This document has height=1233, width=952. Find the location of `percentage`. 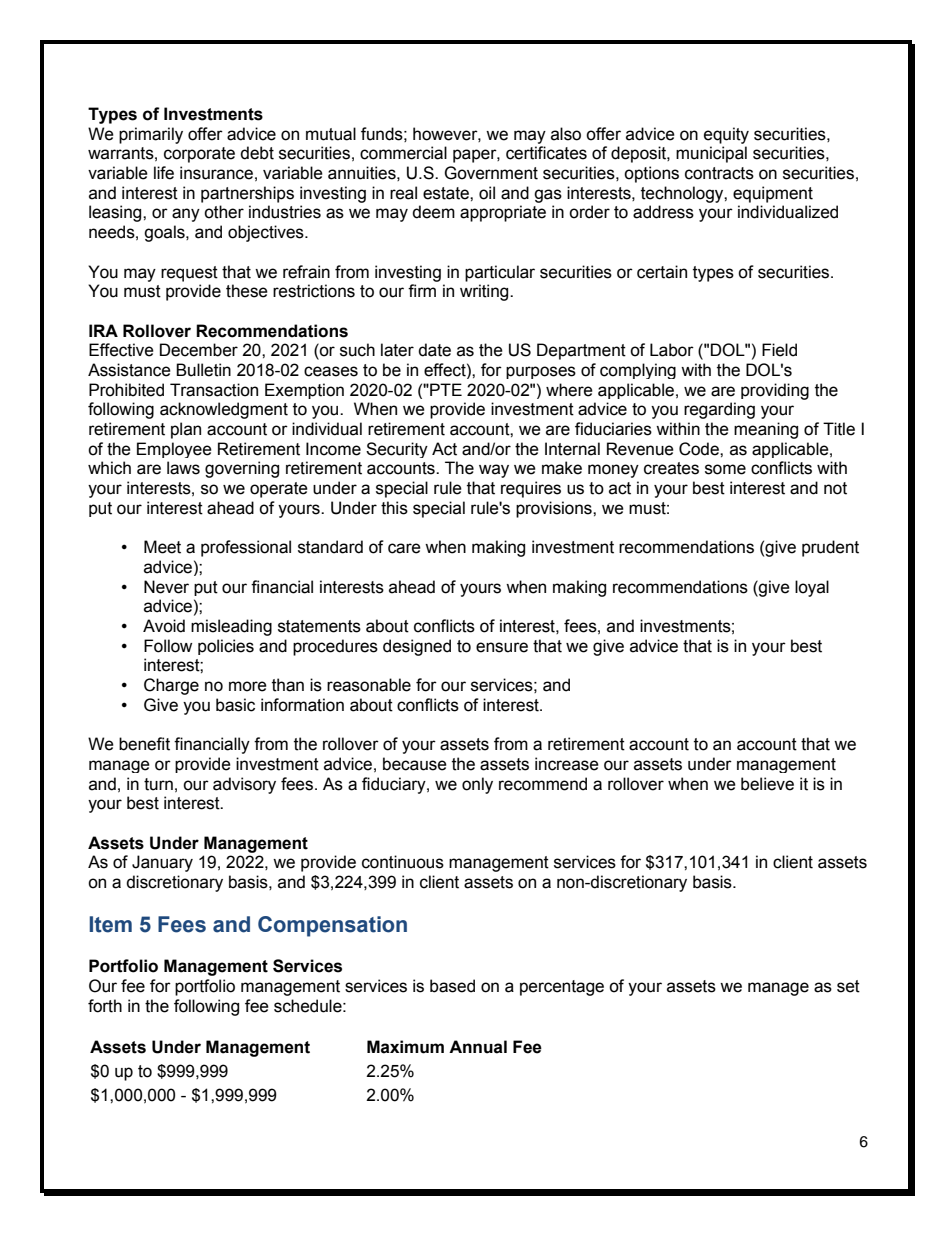

percentage is located at coordinates (562, 988).
